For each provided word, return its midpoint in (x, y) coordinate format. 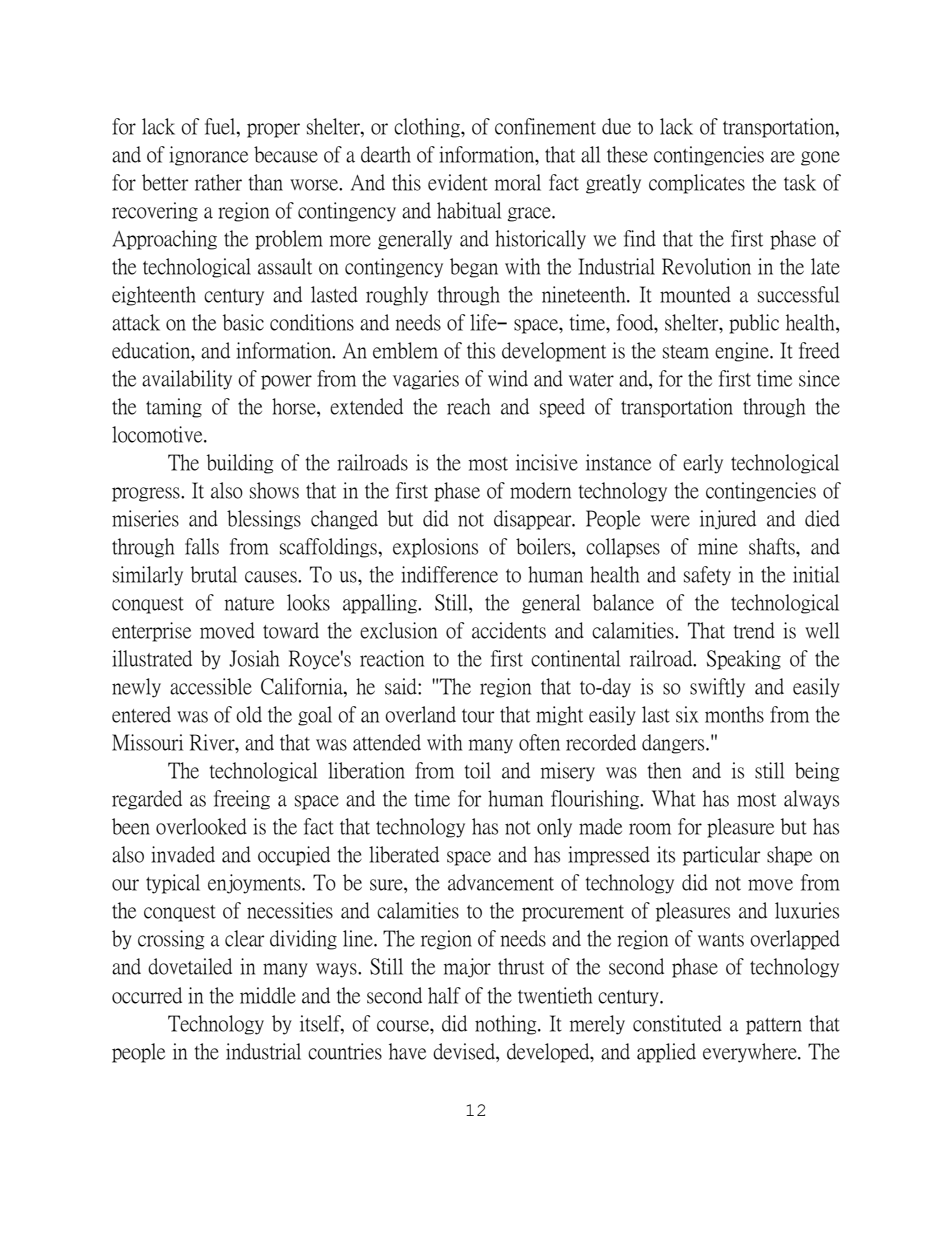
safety (707, 576)
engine (743, 352)
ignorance (208, 156)
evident (458, 182)
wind (508, 378)
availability (187, 380)
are (783, 157)
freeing (242, 800)
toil (478, 770)
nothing (507, 1025)
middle (268, 995)
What (674, 798)
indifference (449, 574)
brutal (214, 574)
